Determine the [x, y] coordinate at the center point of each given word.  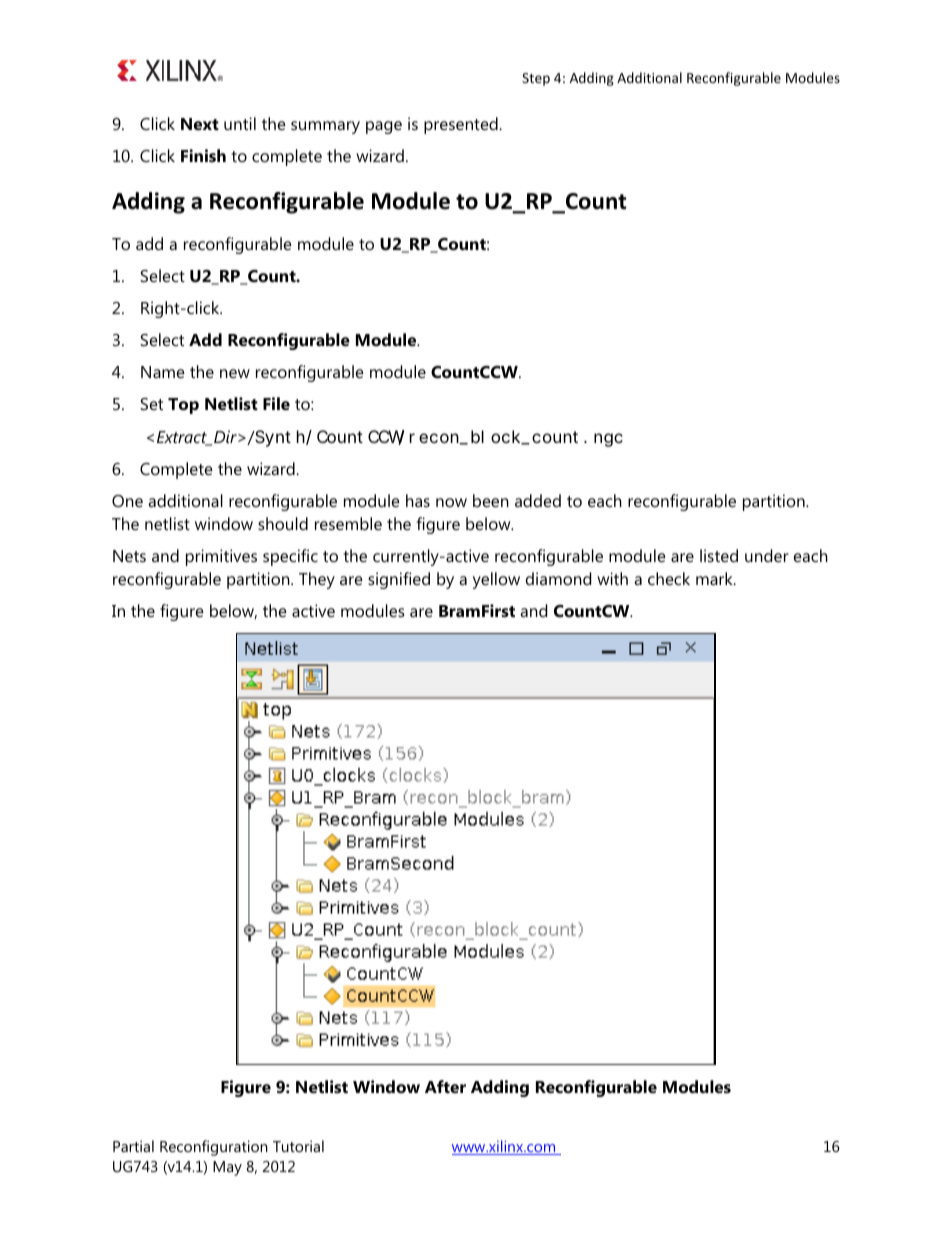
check [669, 578]
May [227, 1168]
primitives [221, 557]
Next [200, 124]
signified [399, 580]
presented [462, 125]
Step [536, 79]
